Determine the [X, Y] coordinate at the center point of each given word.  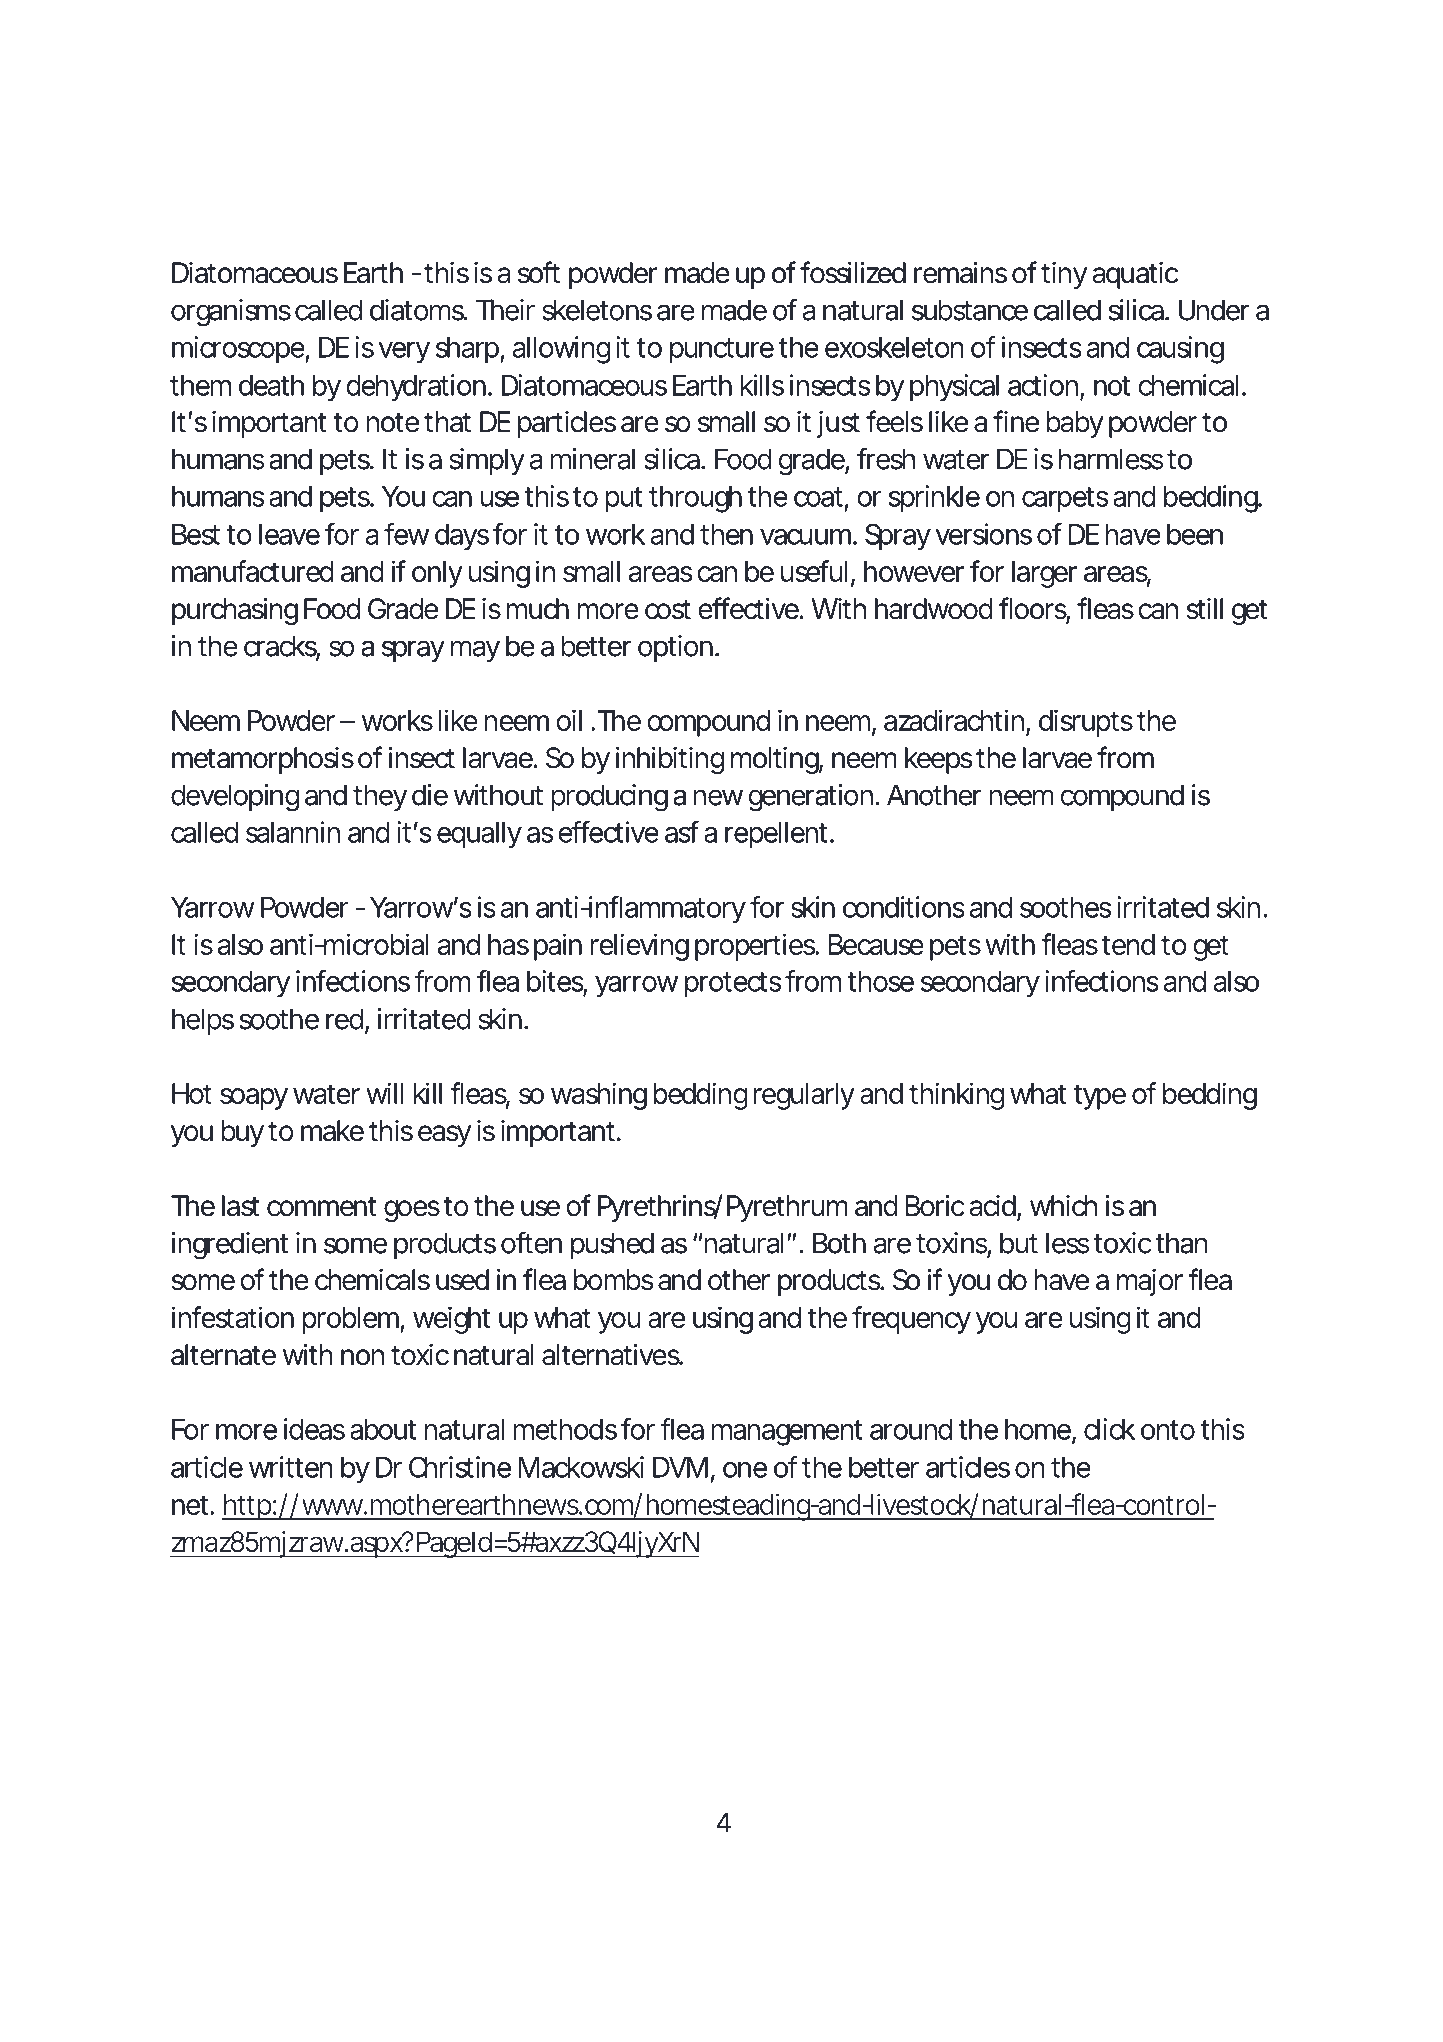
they [380, 797]
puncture [722, 351]
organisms [231, 313]
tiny [1064, 275]
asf [682, 832]
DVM [680, 1467]
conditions [904, 907]
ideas [314, 1429]
